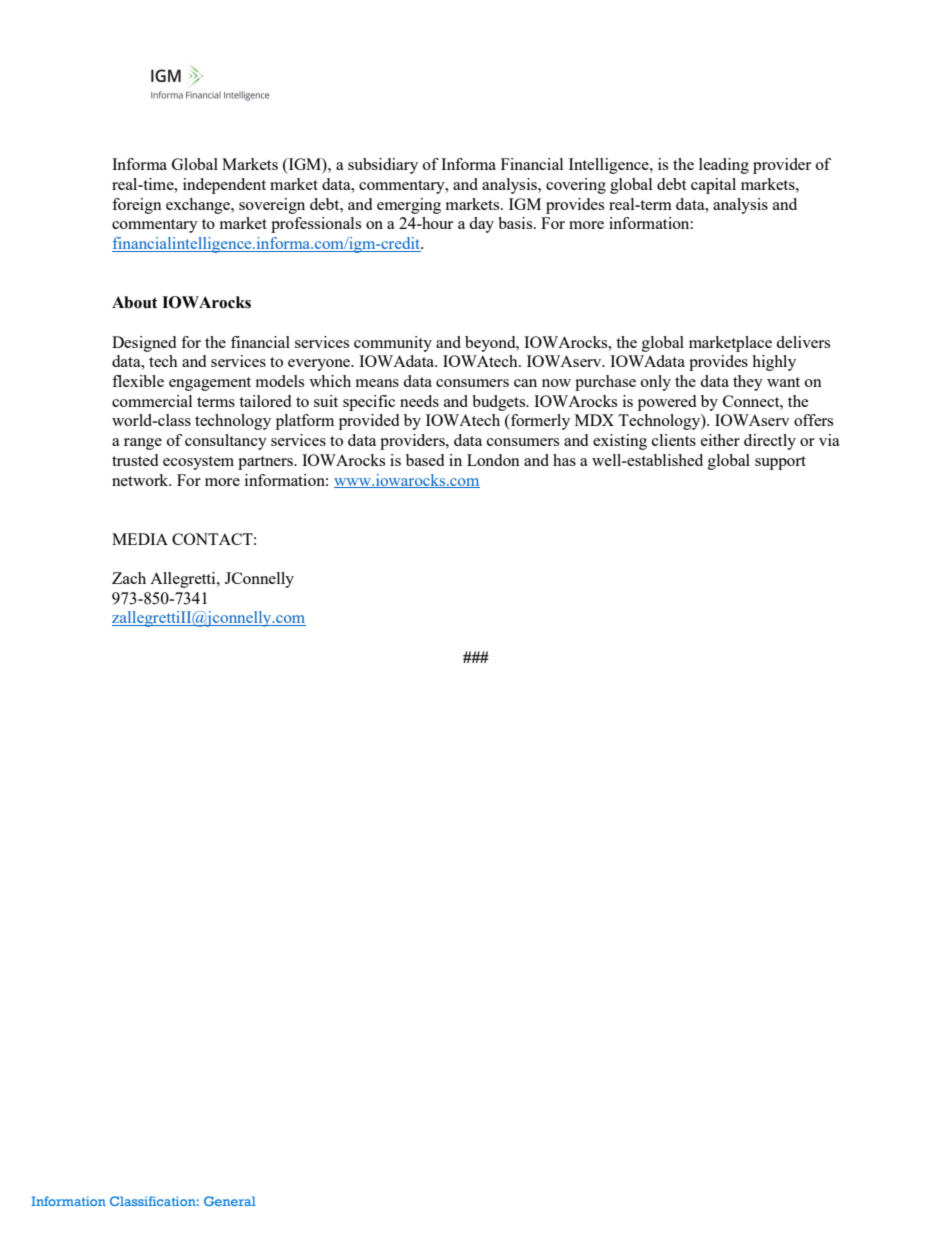 The image size is (952, 1233). Describe the element at coordinates (713, 186) in the screenshot. I see `capital` at that location.
